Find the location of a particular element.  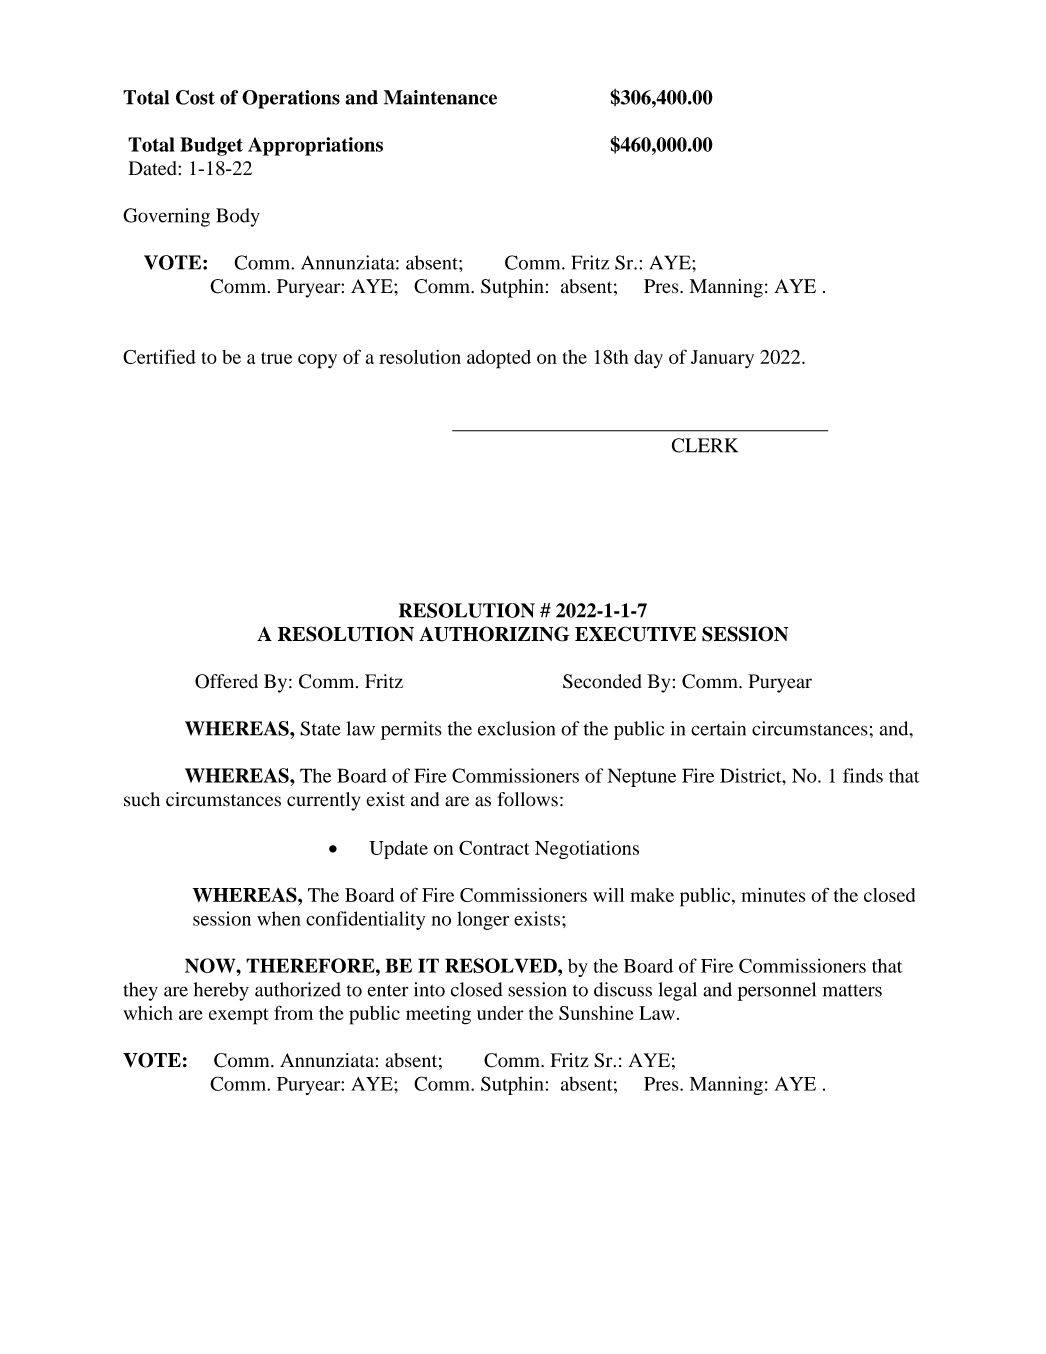

certain is located at coordinates (718, 728).
